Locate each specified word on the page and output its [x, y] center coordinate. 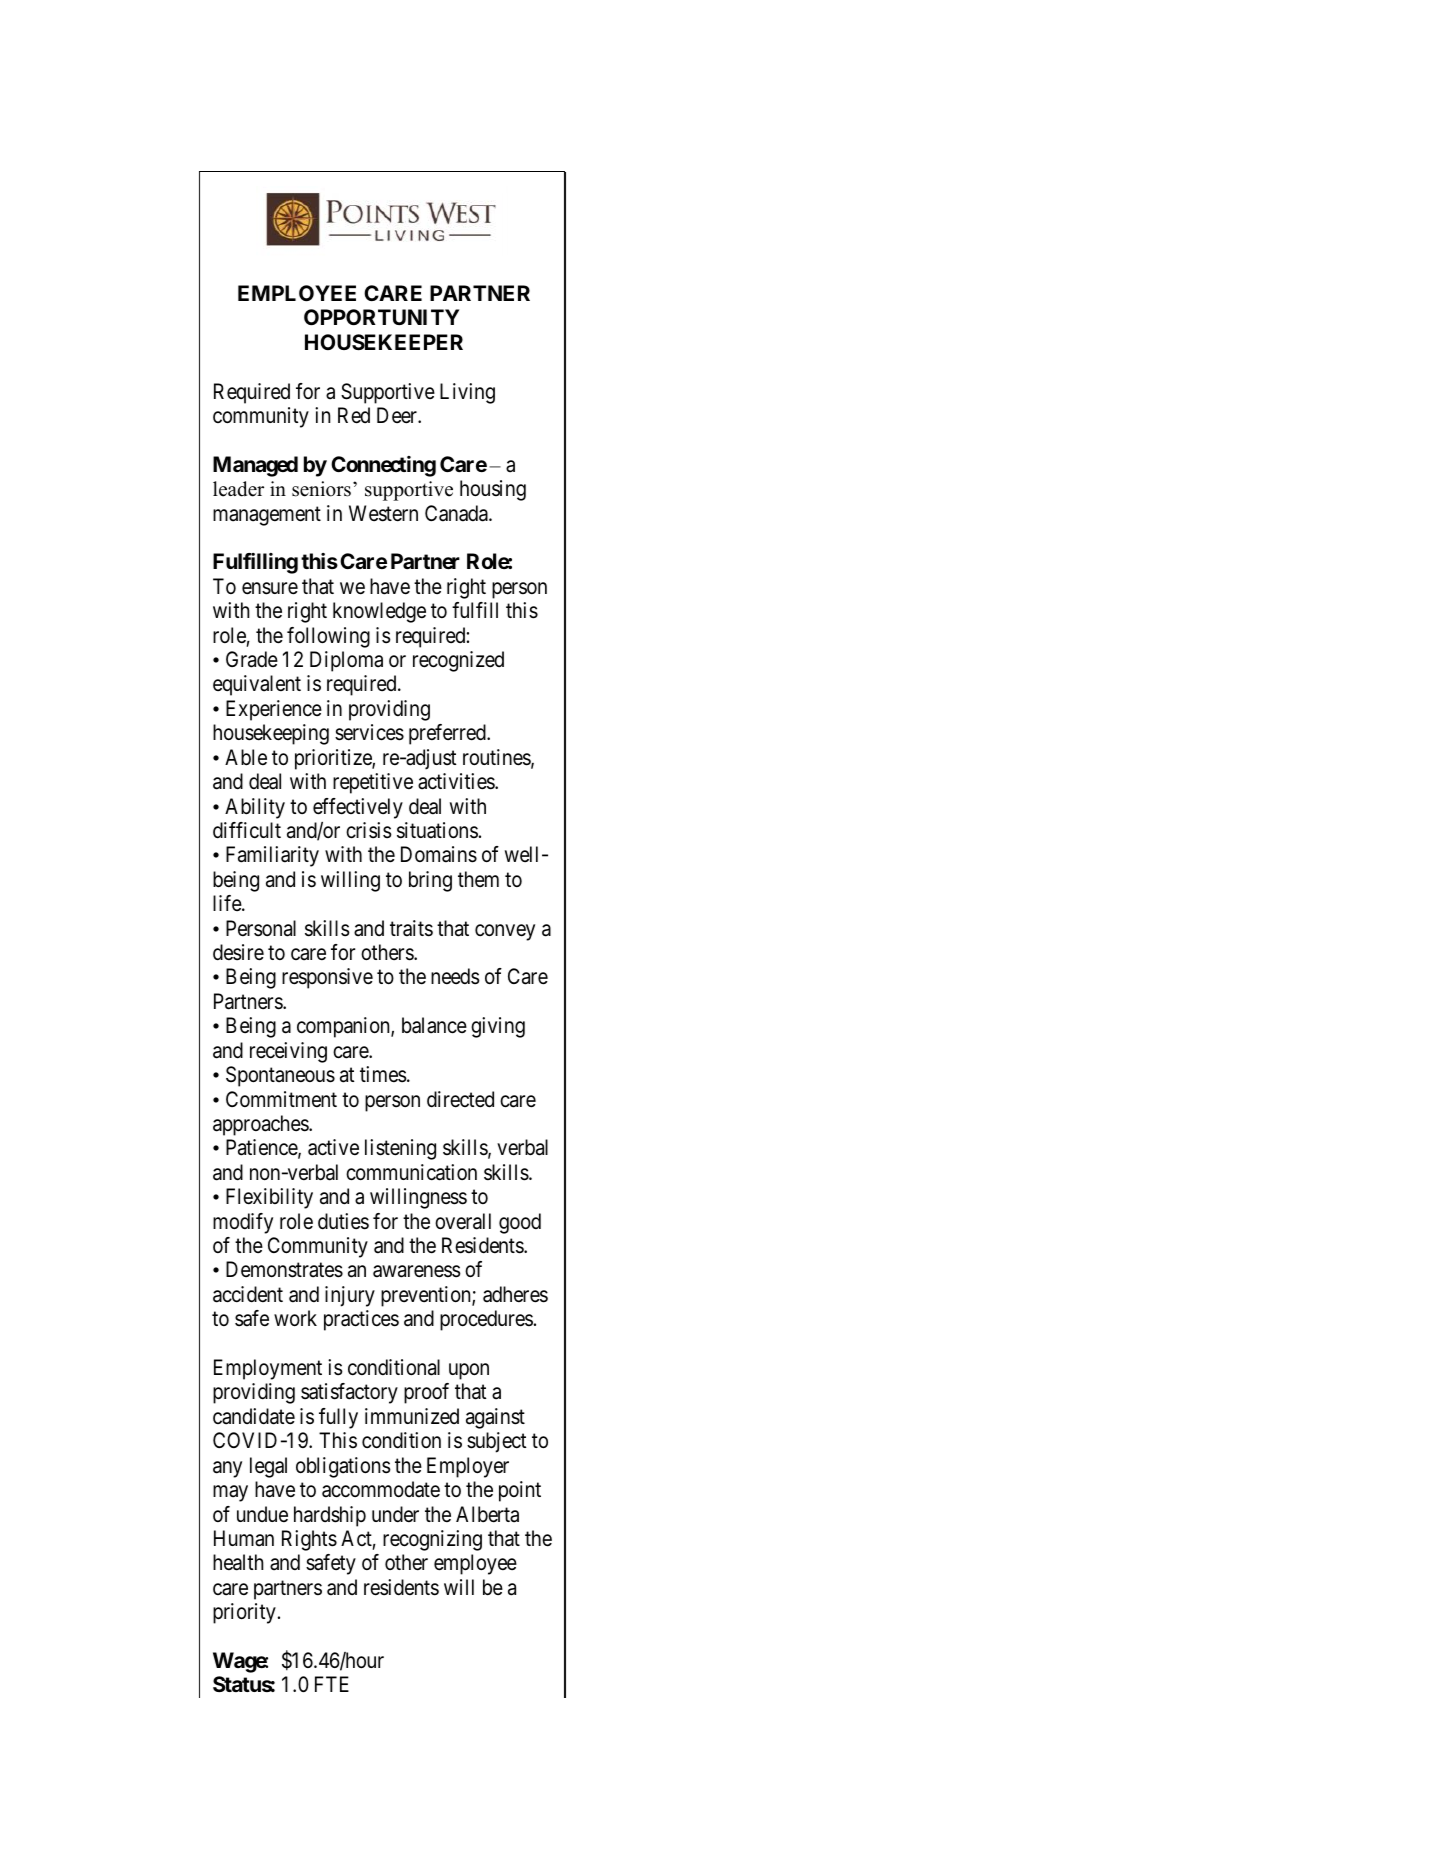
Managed [255, 466]
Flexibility [269, 1198]
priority [244, 1613]
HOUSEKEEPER [384, 342]
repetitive [373, 783]
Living [467, 393]
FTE [332, 1684]
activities [457, 781]
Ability [255, 808]
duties [343, 1221]
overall [463, 1221]
